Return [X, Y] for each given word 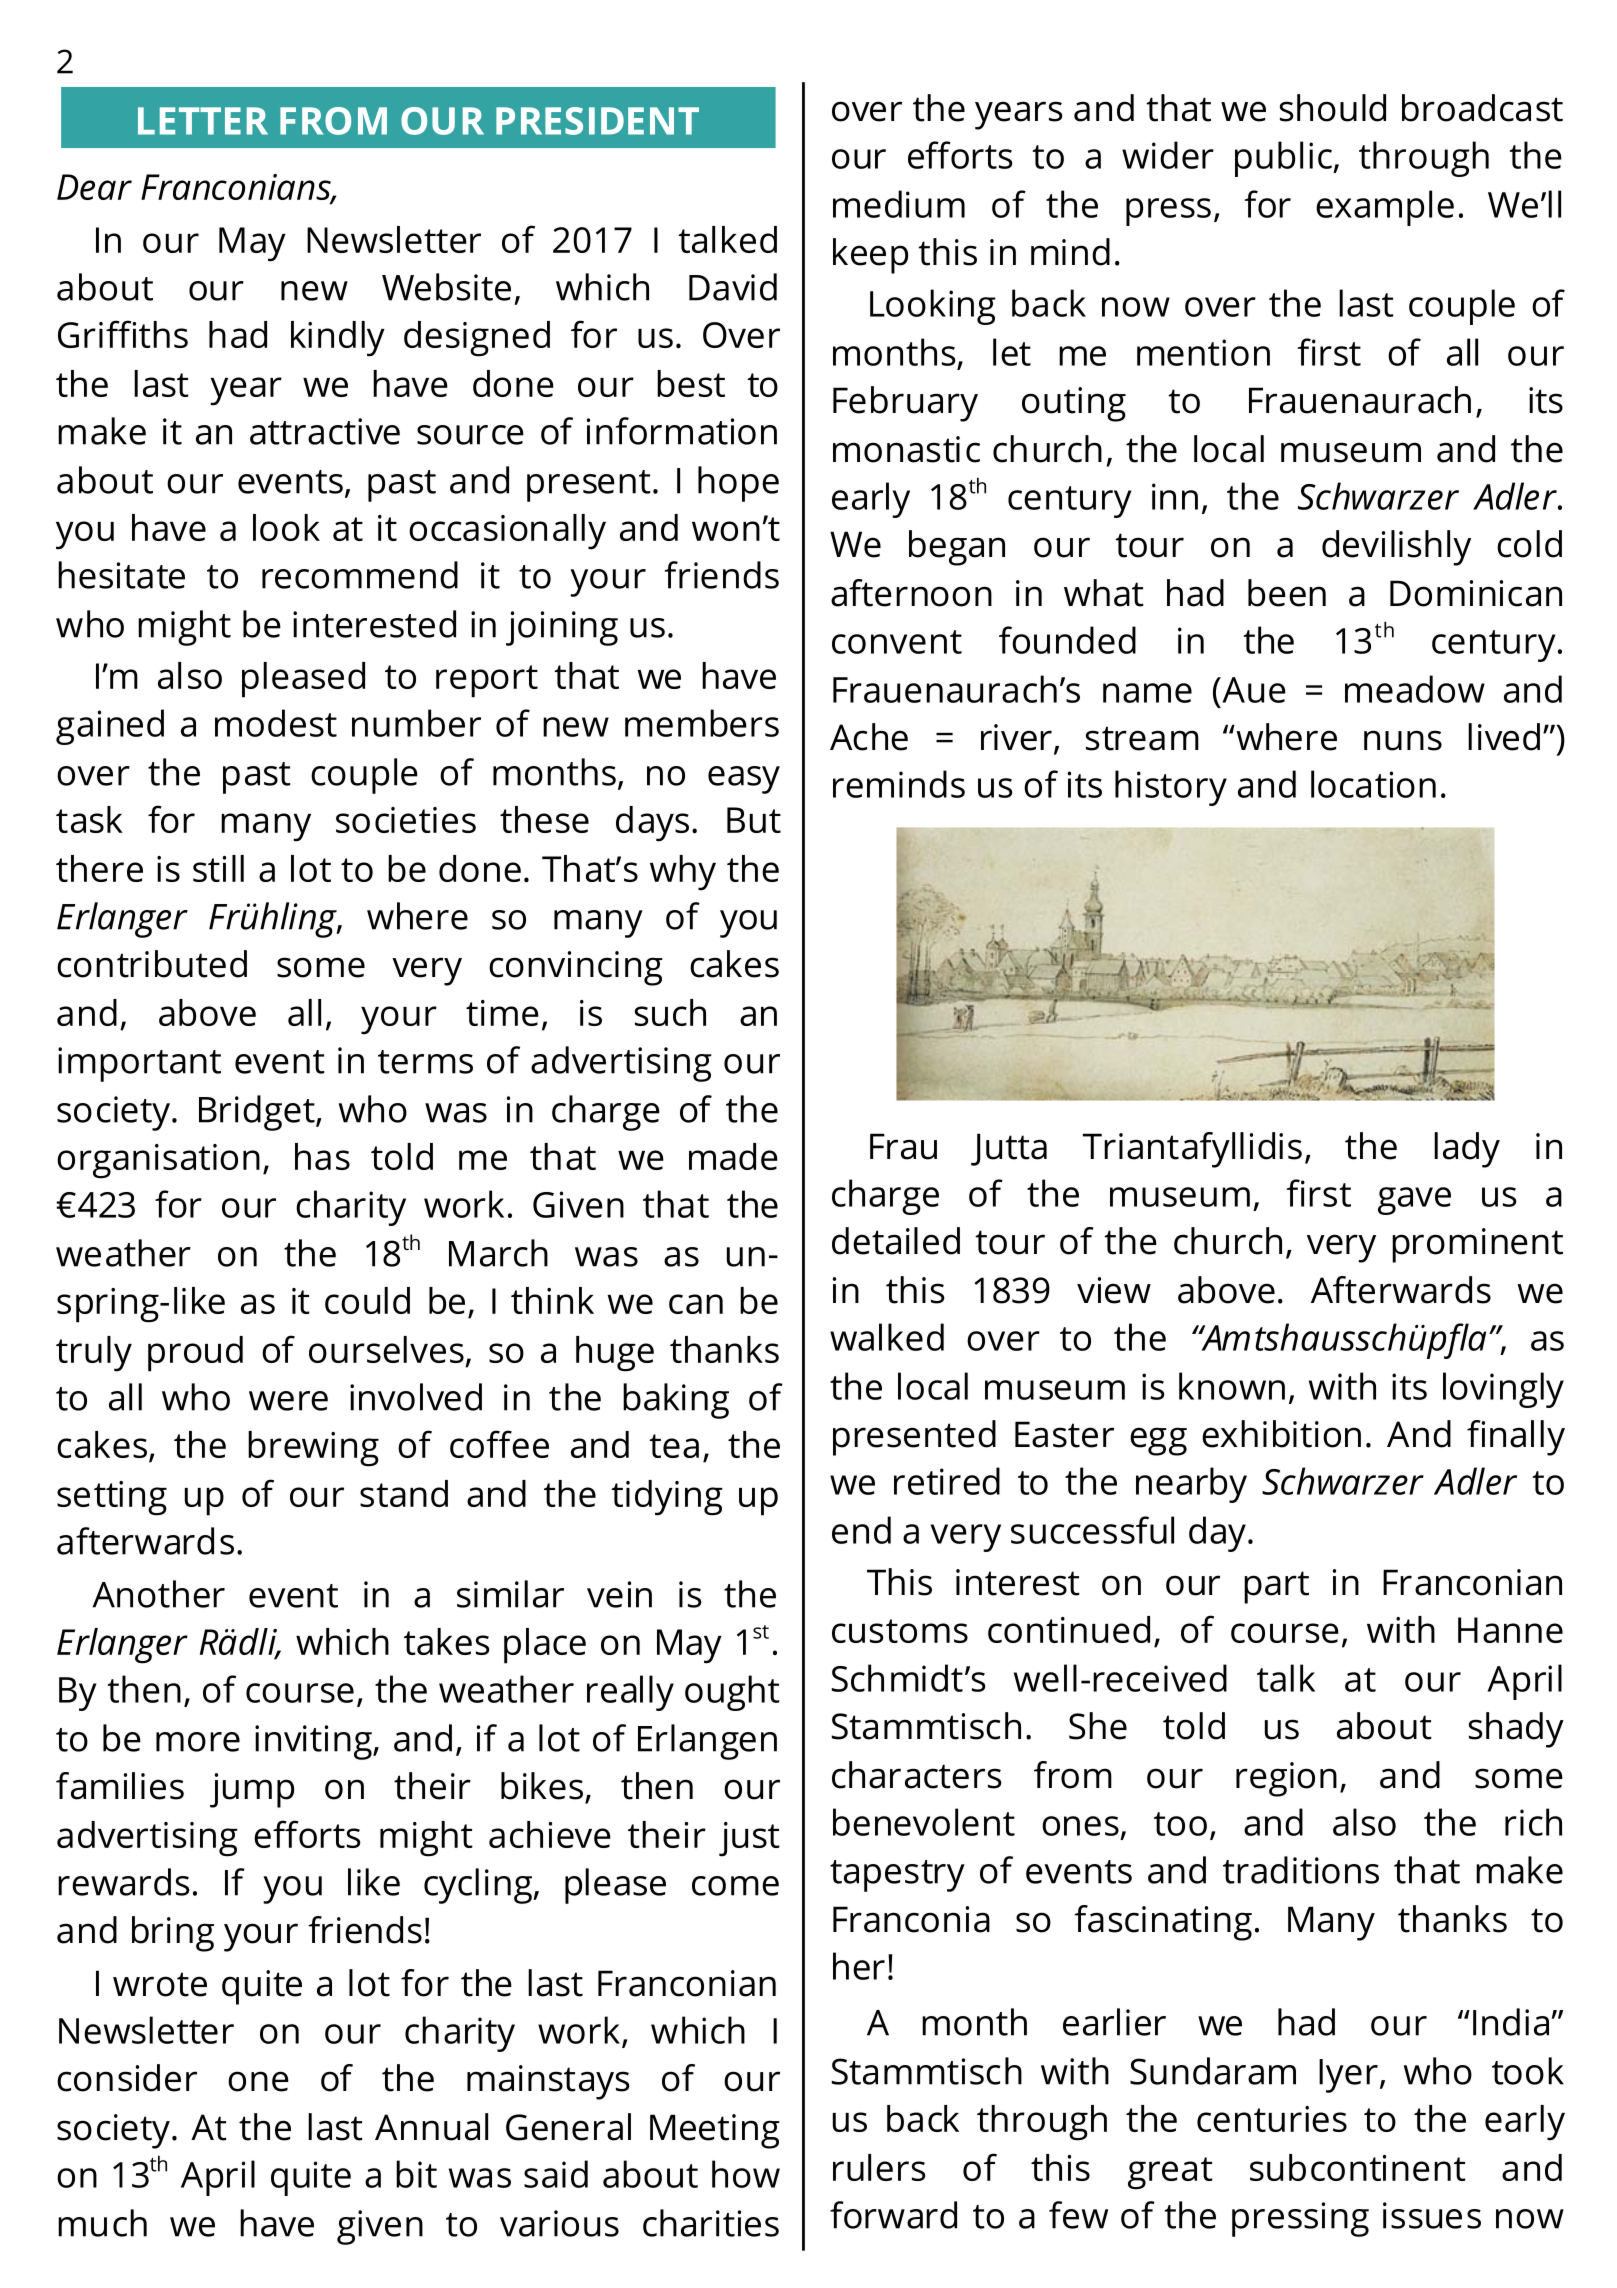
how [746, 2174]
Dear [94, 187]
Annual [431, 2127]
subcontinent [1358, 2167]
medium [899, 204]
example [1385, 208]
